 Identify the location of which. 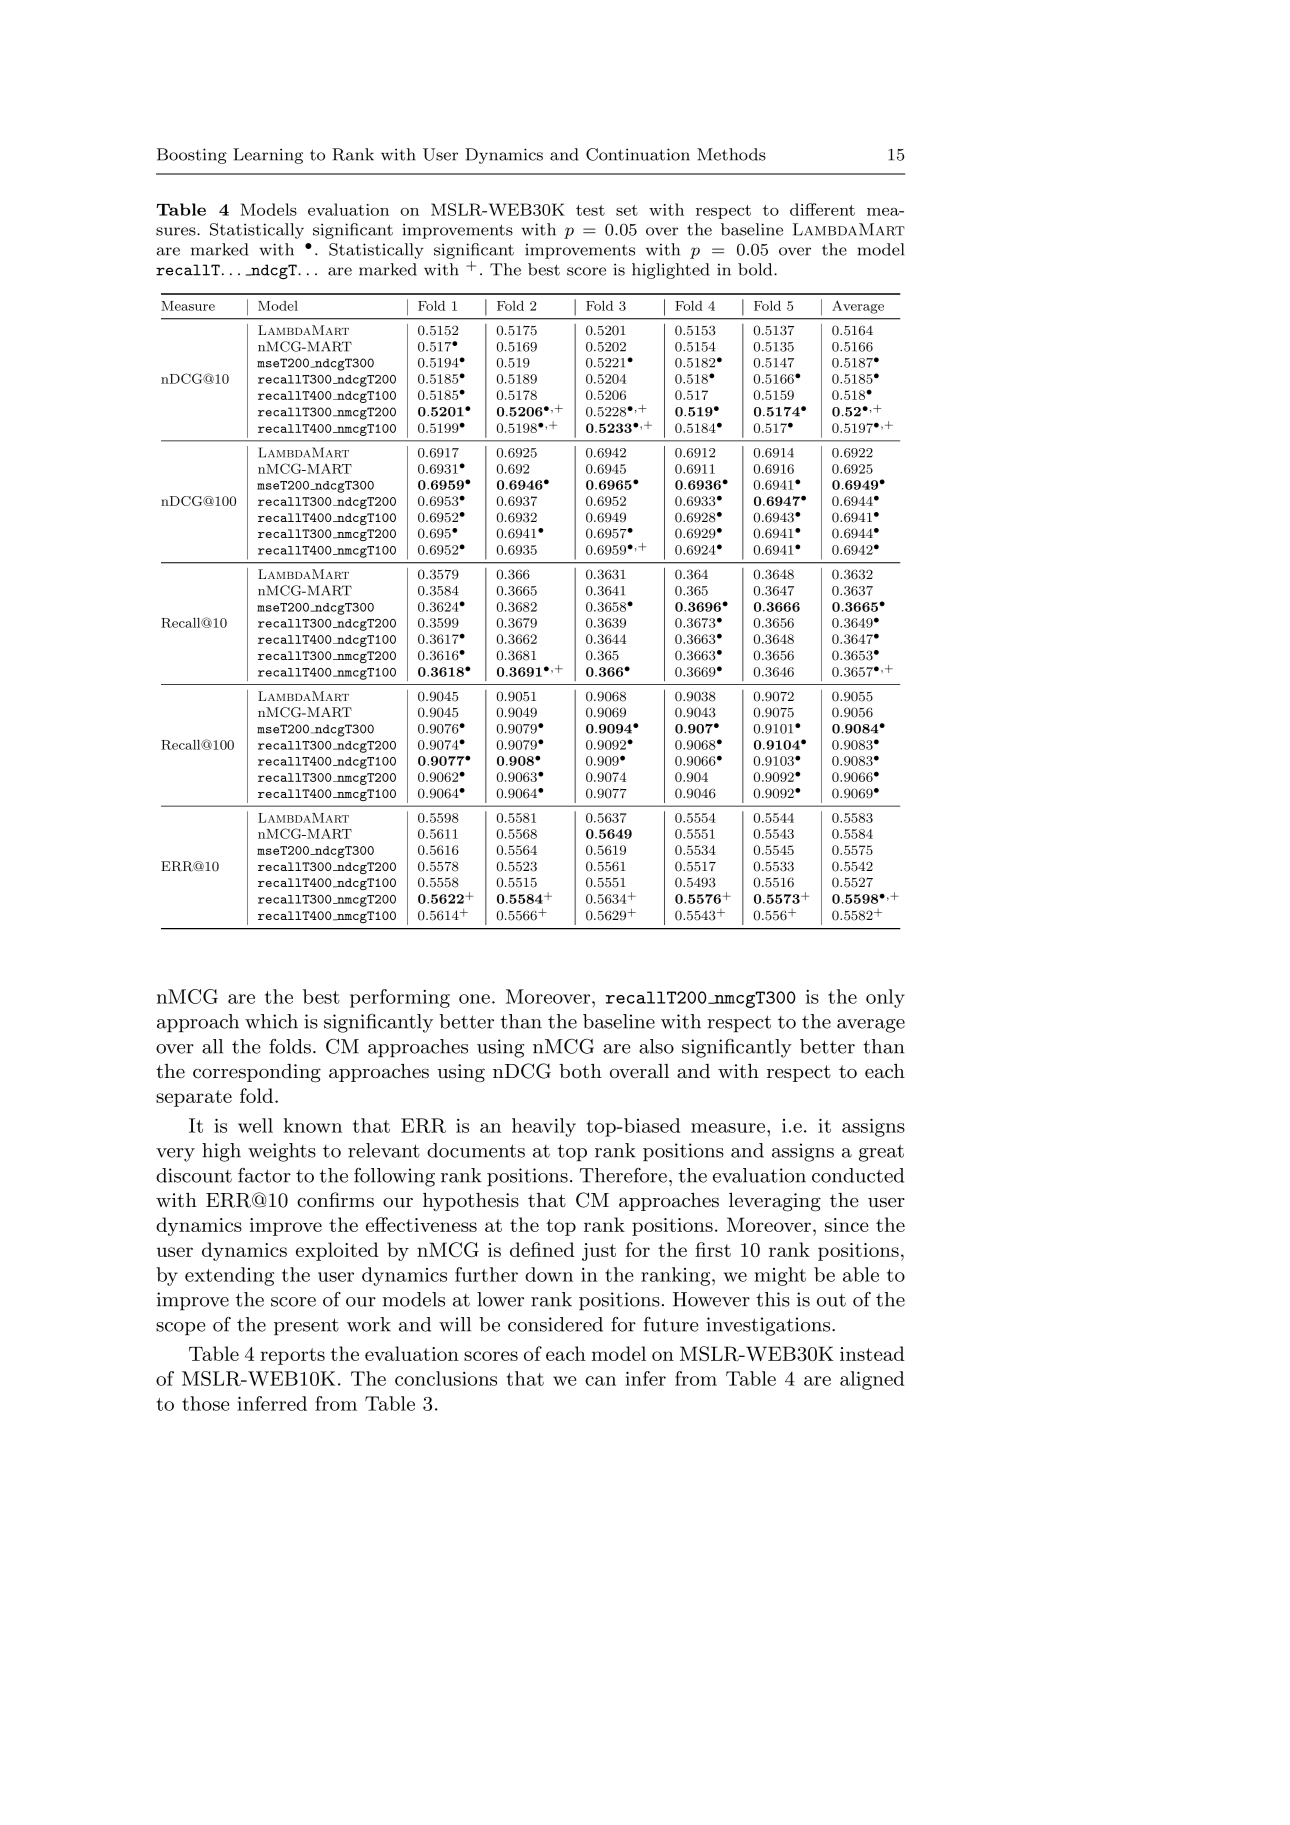
(271, 1021).
